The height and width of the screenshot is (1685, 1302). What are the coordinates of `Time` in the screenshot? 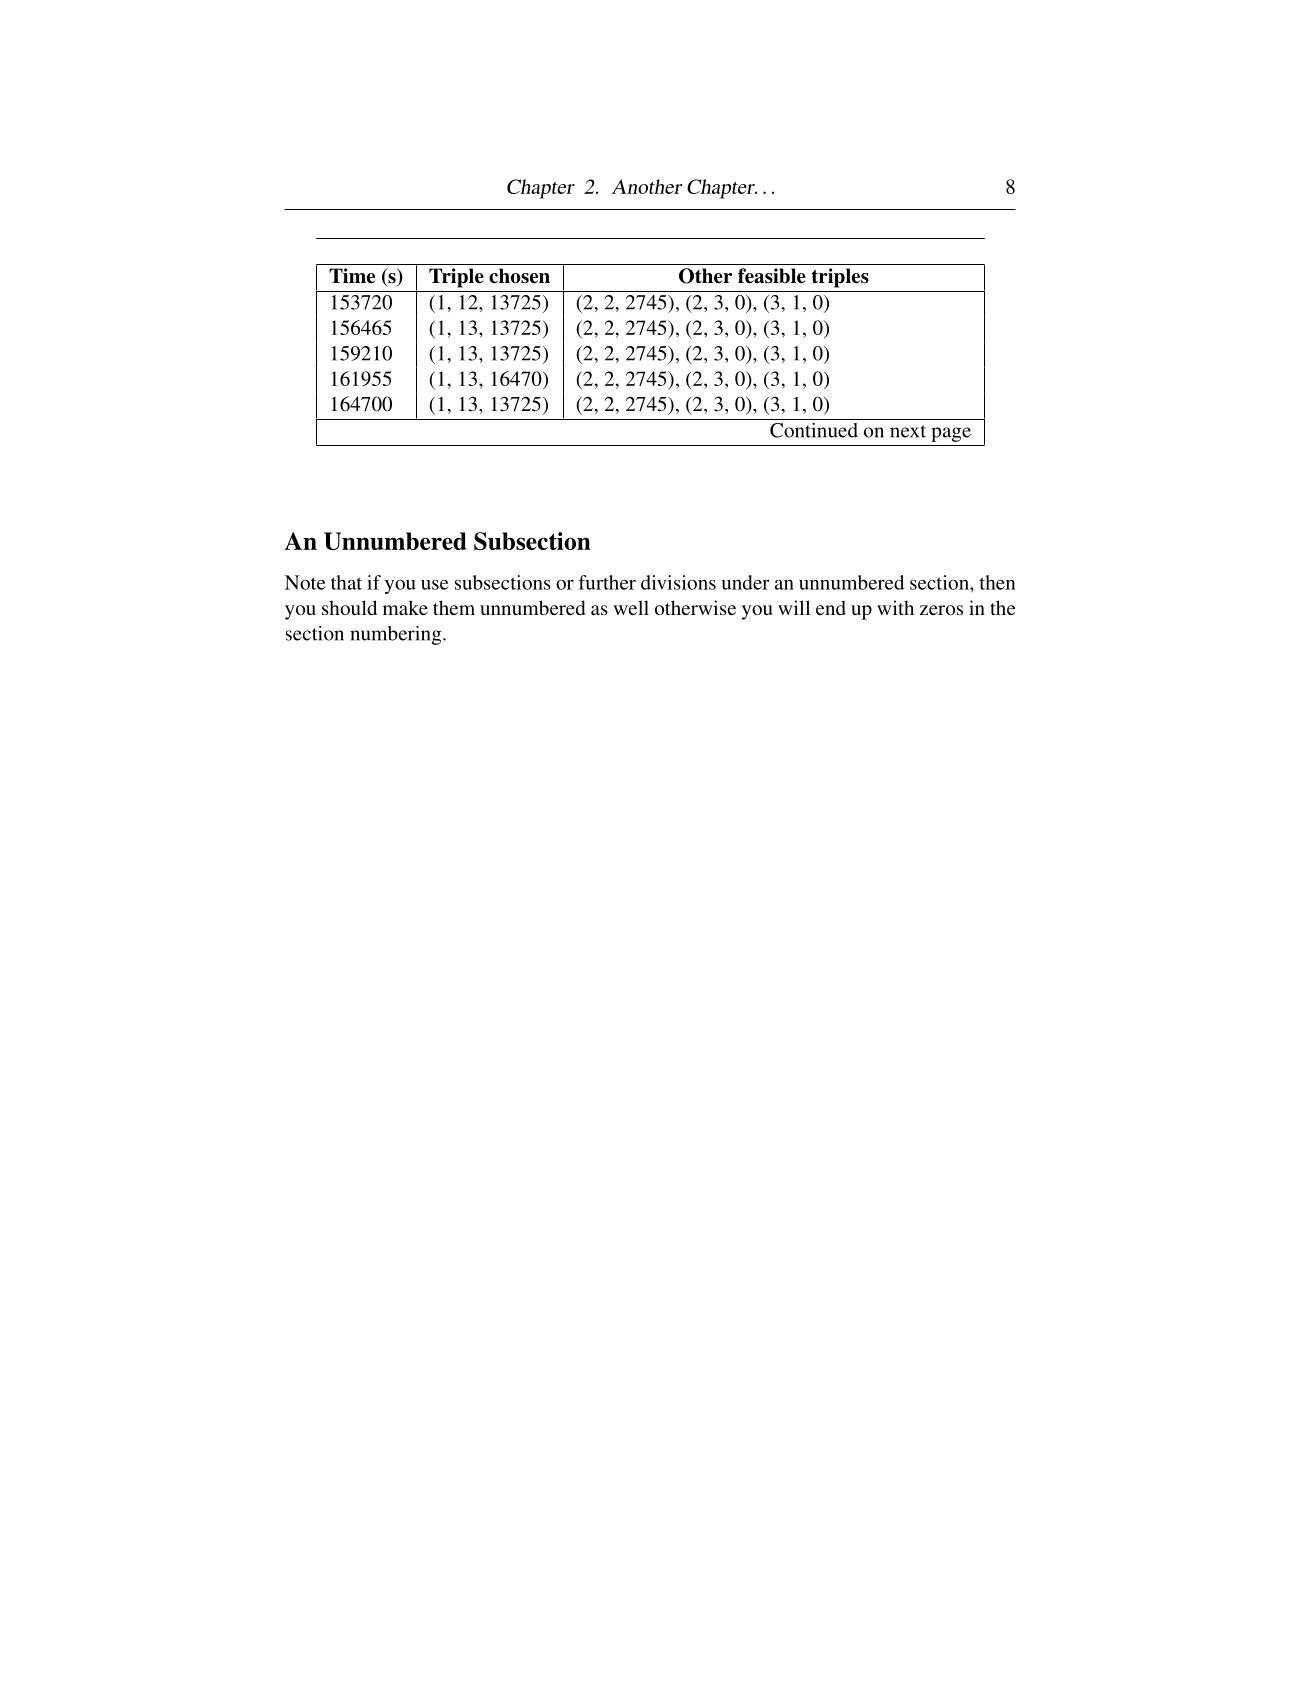 It's located at (352, 276).
